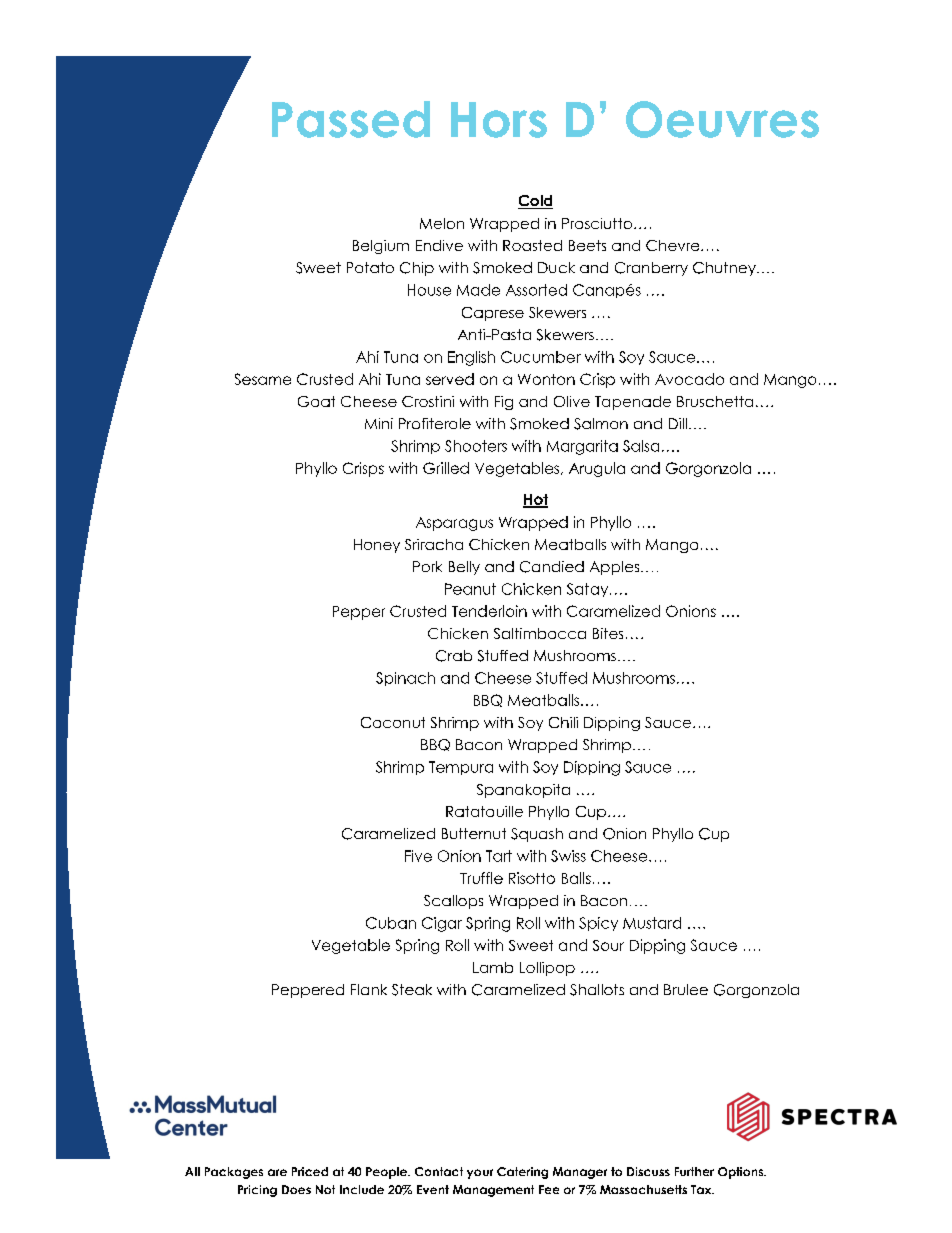  Describe the element at coordinates (678, 423) in the page. I see `Dill` at that location.
